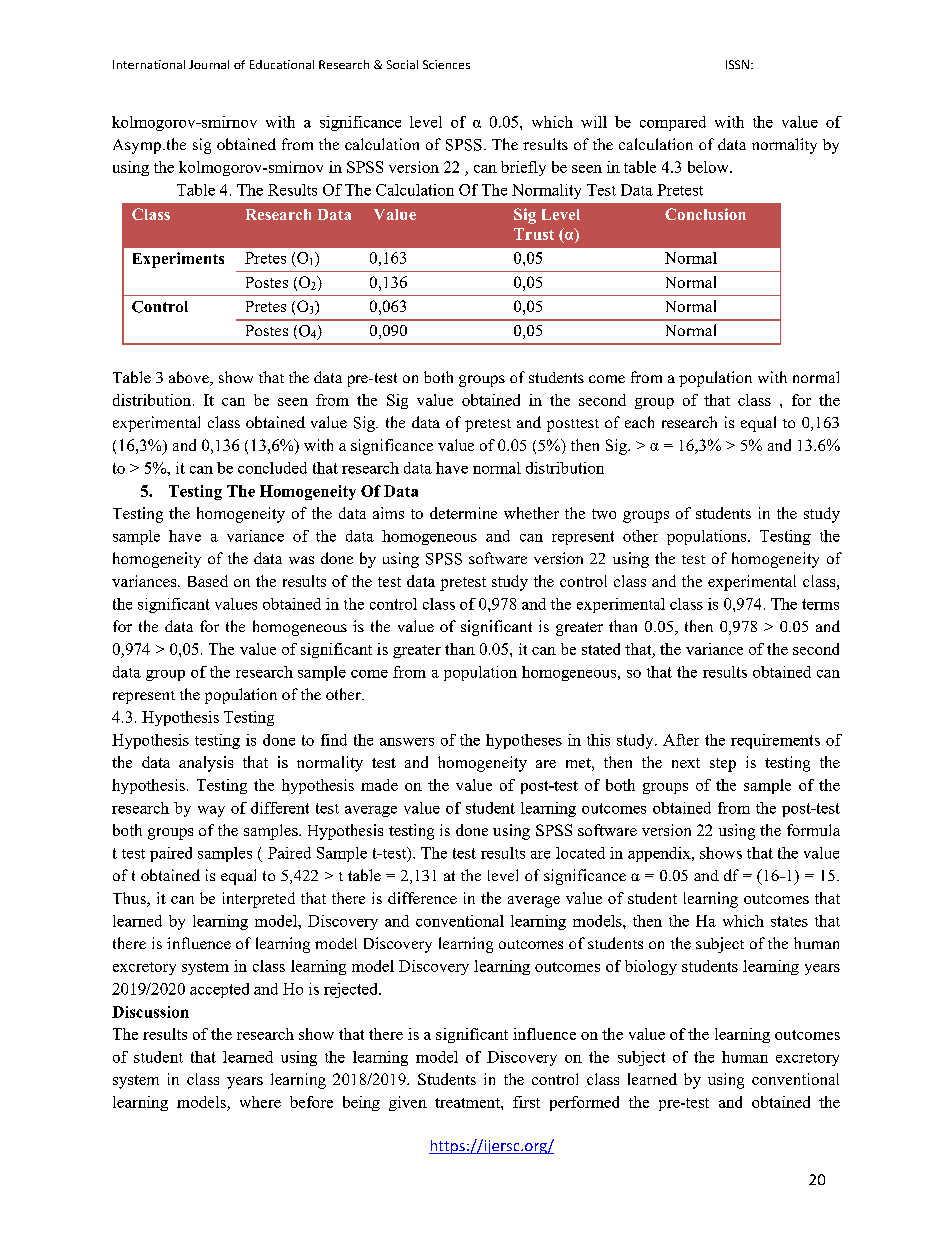 This screenshot has width=952, height=1233. What do you see at coordinates (422, 898) in the screenshot?
I see `difference` at bounding box center [422, 898].
